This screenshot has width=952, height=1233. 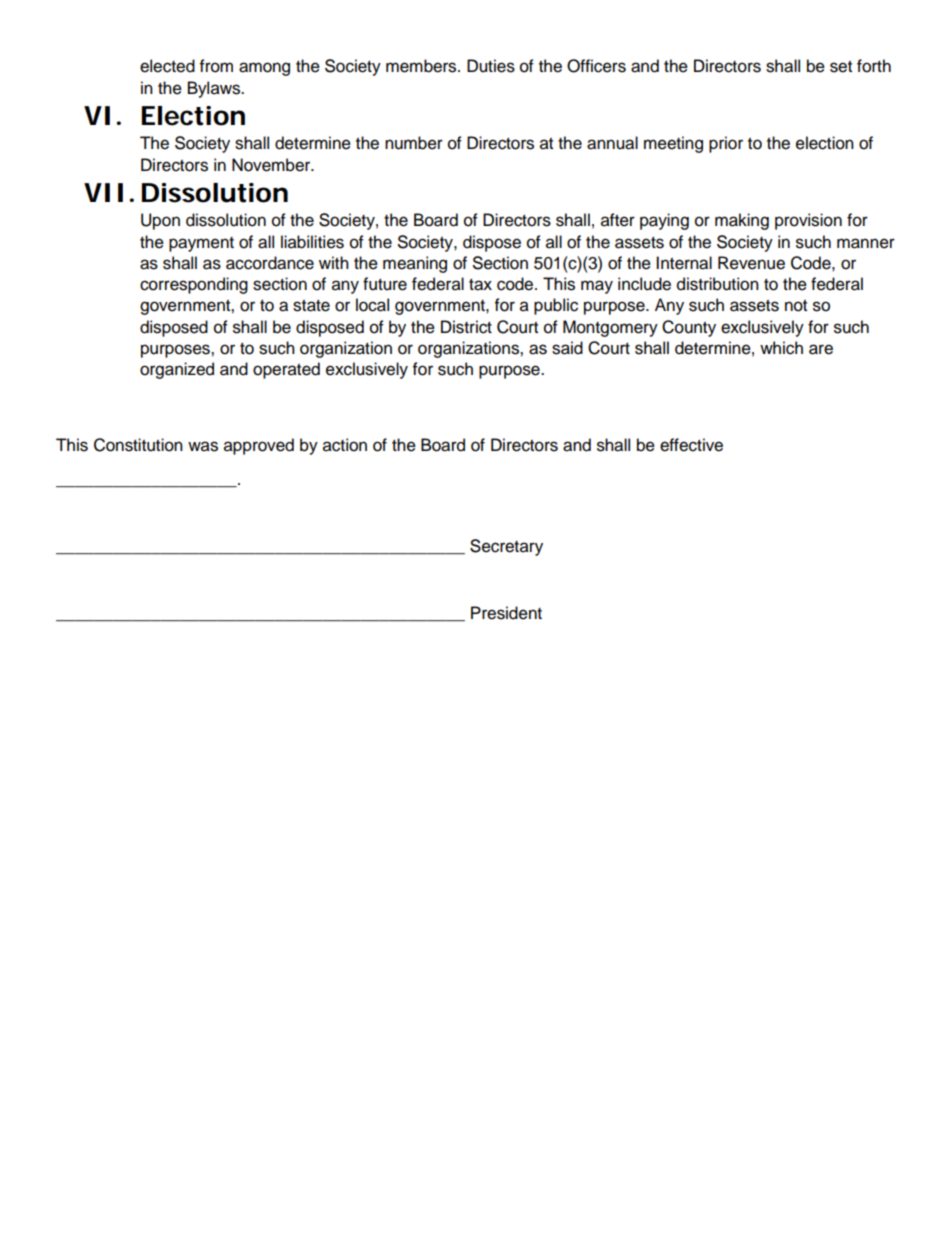 I want to click on was, so click(x=203, y=446).
